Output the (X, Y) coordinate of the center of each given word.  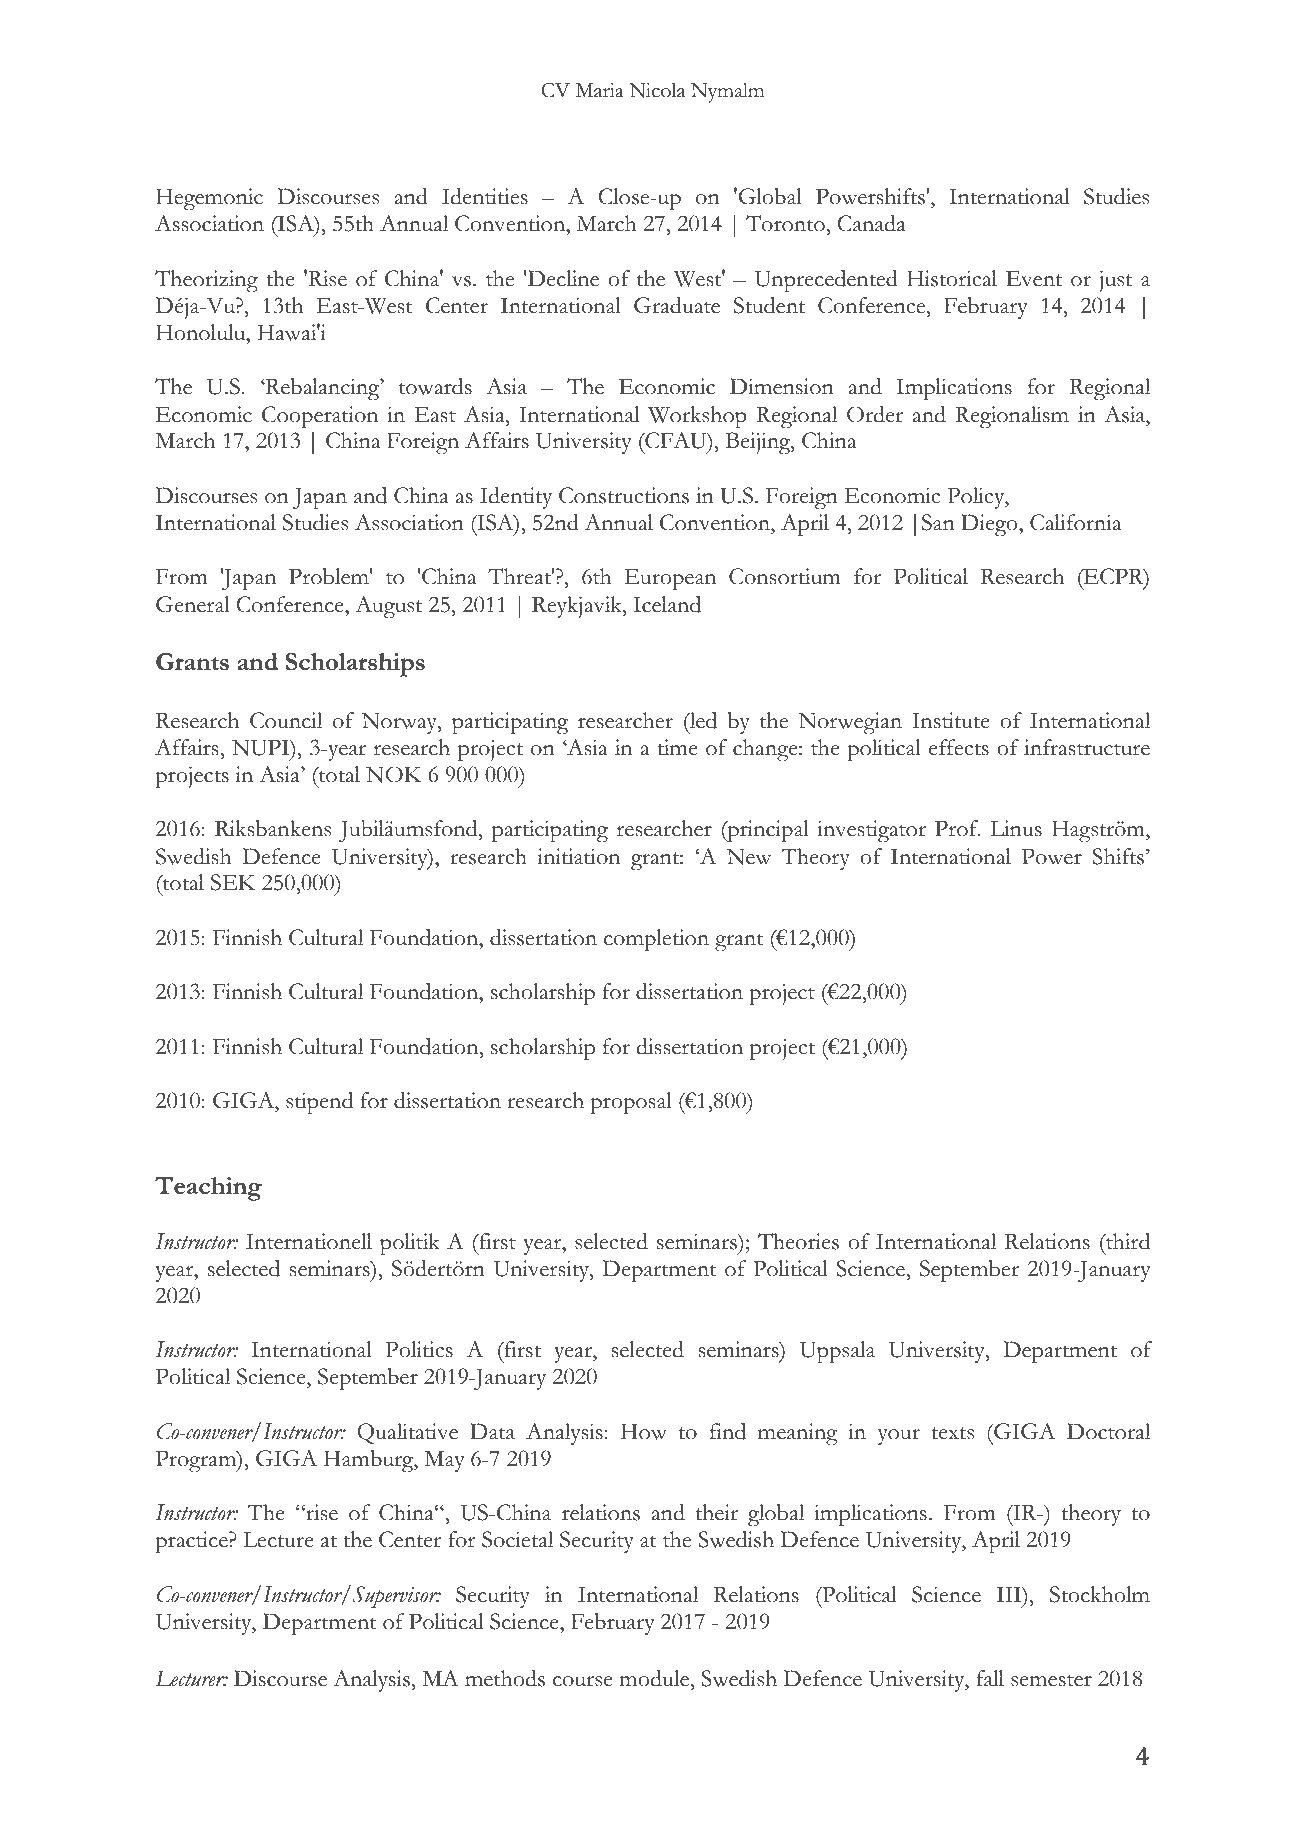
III (1010, 1594)
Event (1034, 279)
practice (193, 1542)
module (655, 1678)
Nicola (657, 90)
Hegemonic (209, 199)
